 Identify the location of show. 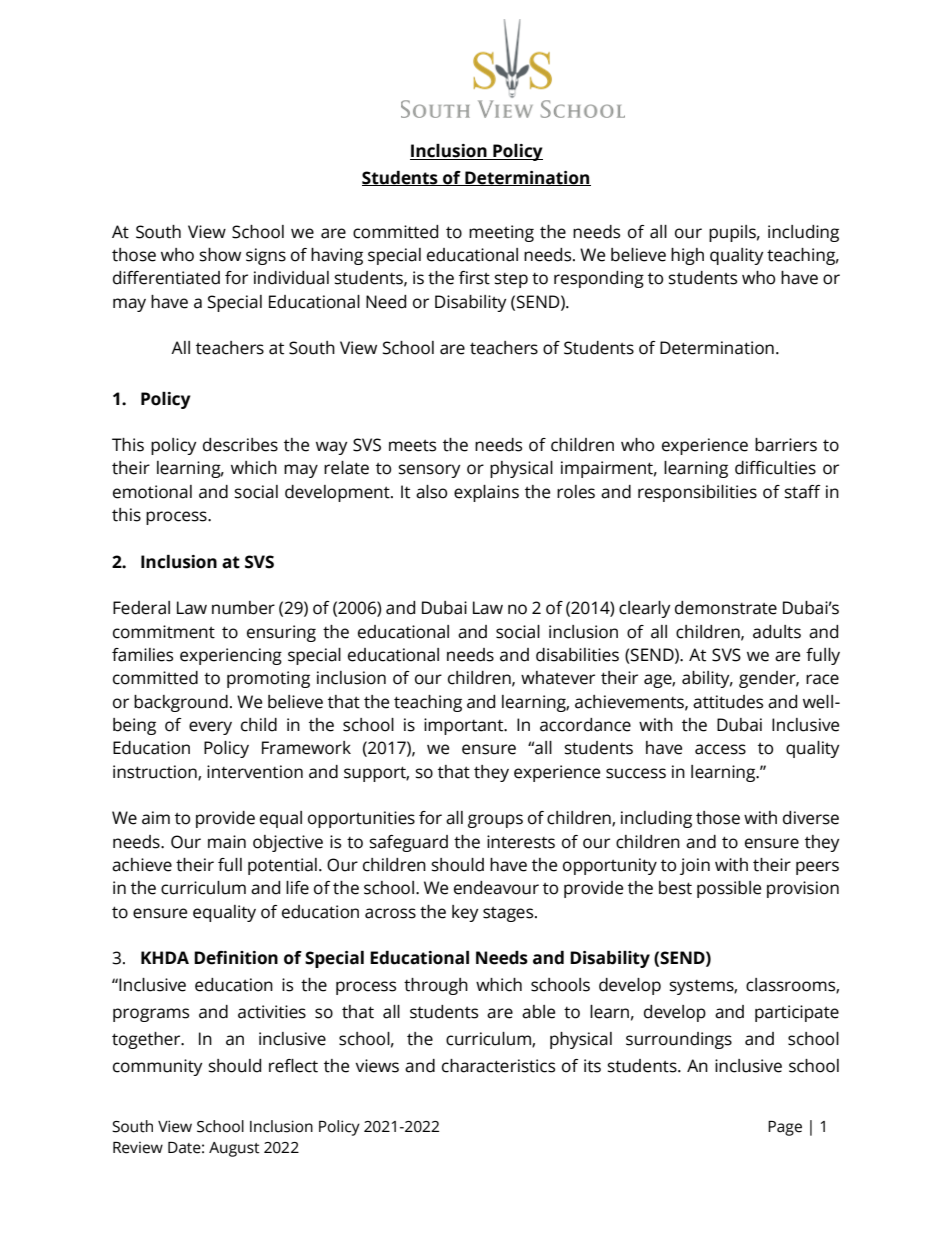
(220, 255).
